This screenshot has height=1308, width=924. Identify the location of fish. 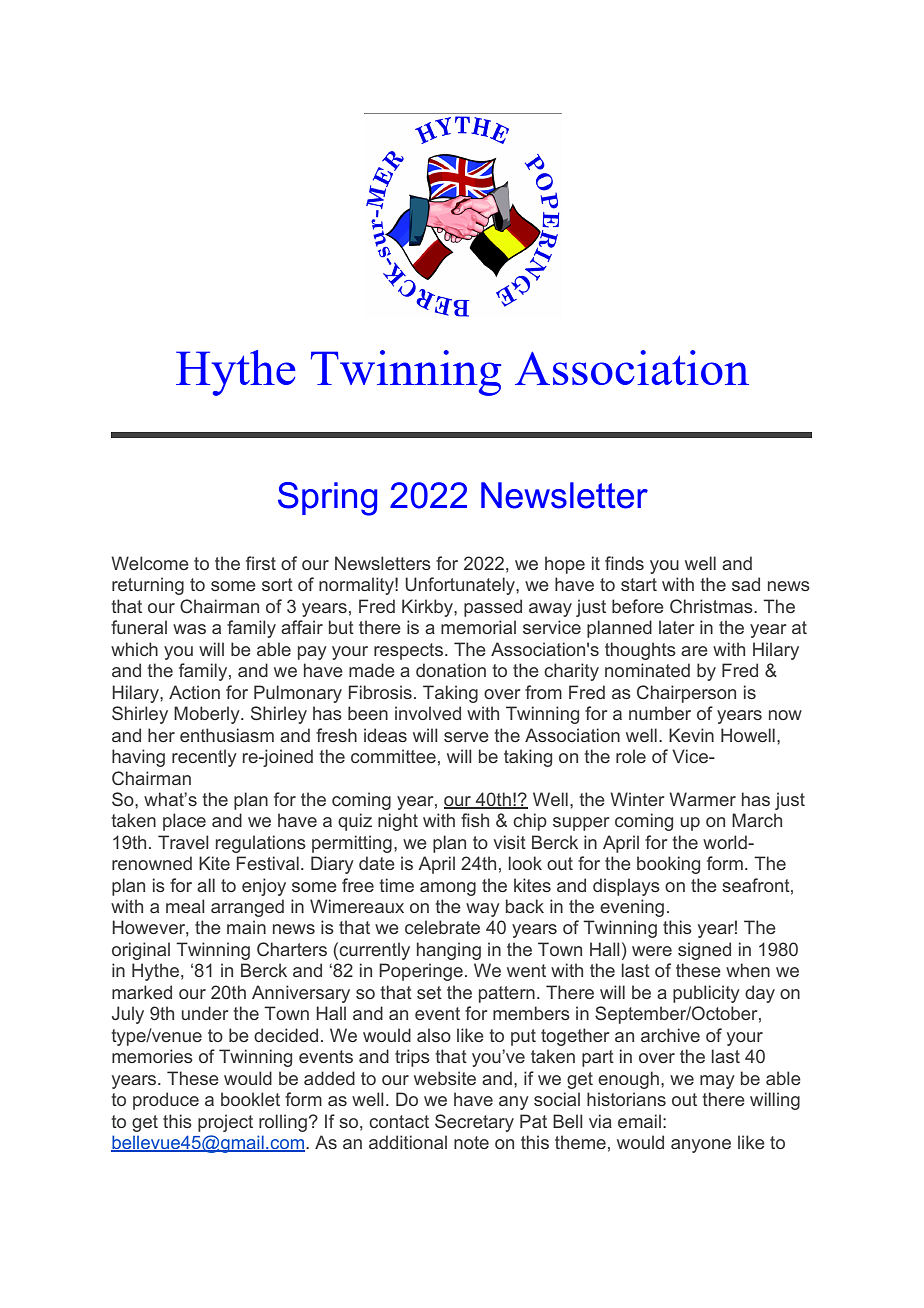
(475, 820).
